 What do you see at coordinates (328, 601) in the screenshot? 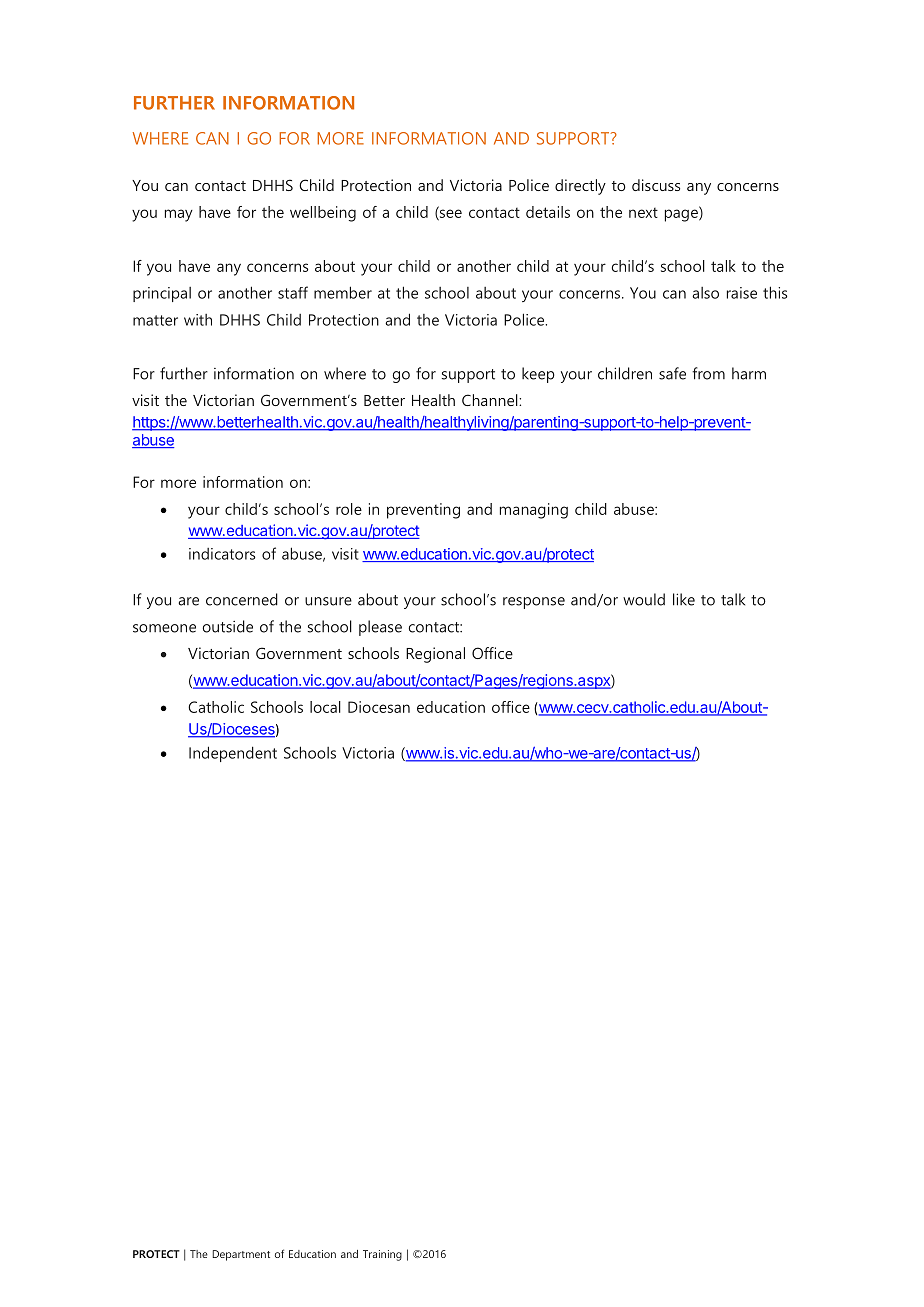
I see `unsure` at bounding box center [328, 601].
